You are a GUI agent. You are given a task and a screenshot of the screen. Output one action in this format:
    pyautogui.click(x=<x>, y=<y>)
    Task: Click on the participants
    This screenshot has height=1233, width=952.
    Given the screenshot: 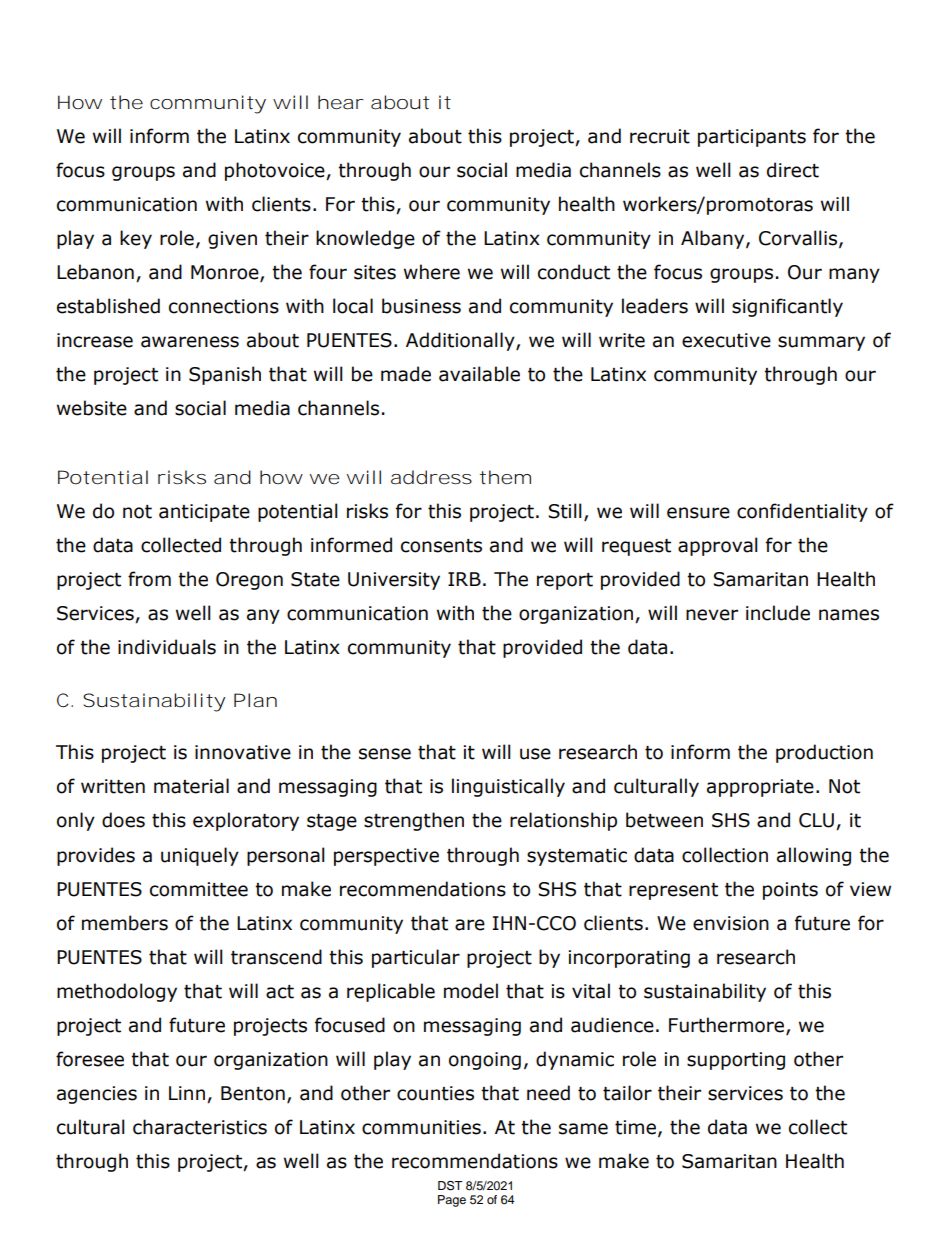 What is the action you would take?
    pyautogui.click(x=752, y=138)
